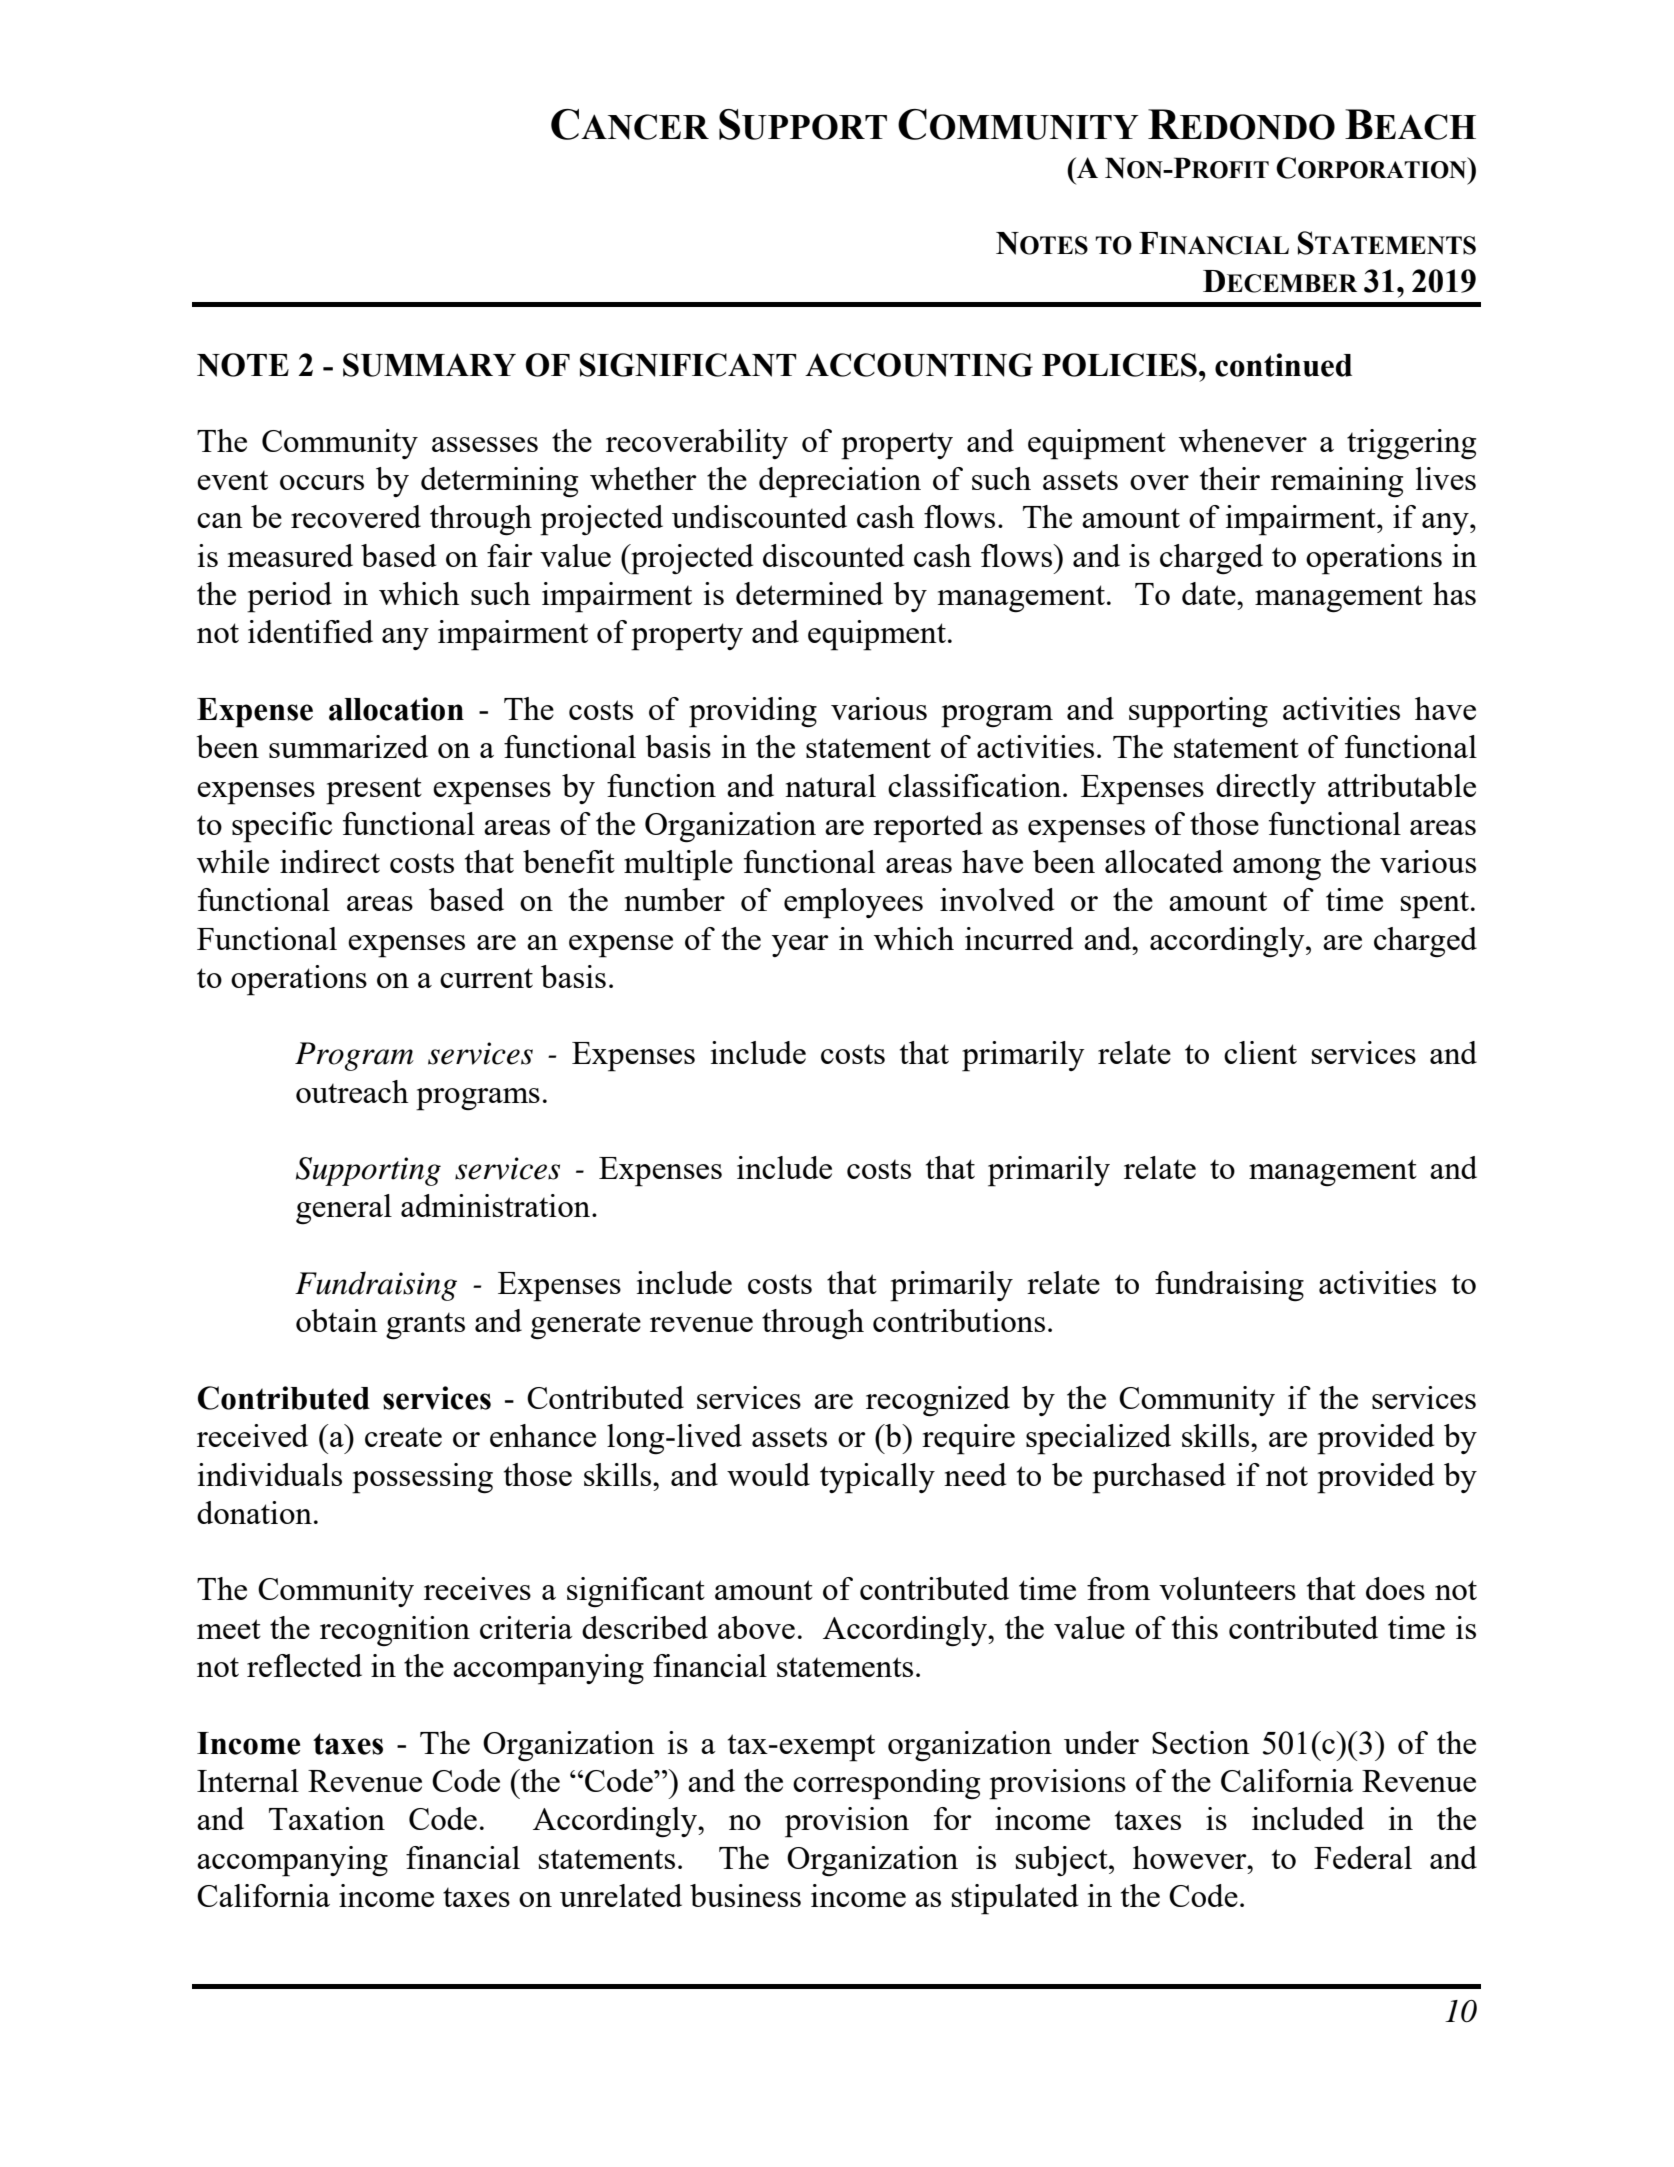 The height and width of the screenshot is (2167, 1674). What do you see at coordinates (877, 1478) in the screenshot?
I see `typically` at bounding box center [877, 1478].
